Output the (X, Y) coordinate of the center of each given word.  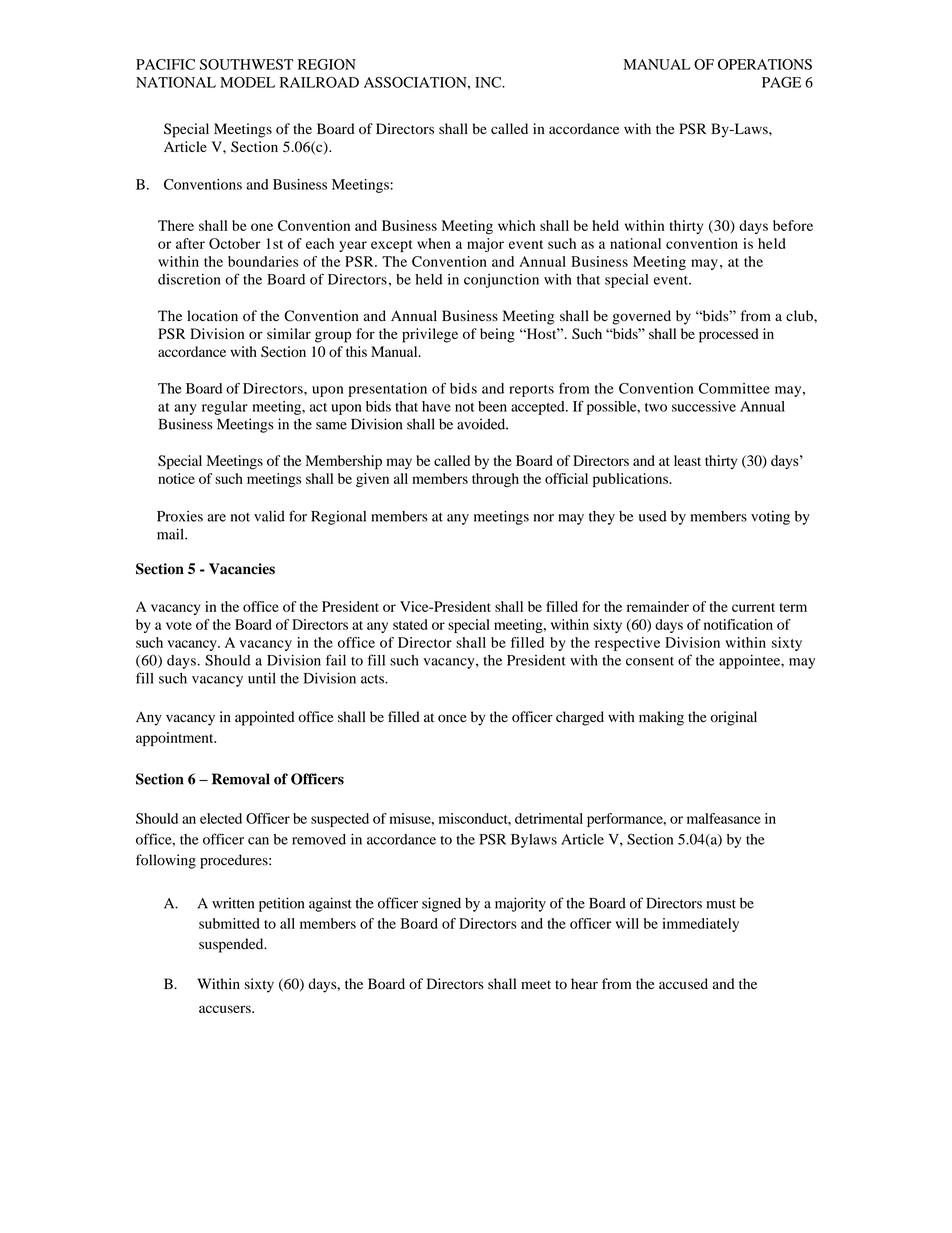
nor (544, 518)
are (216, 518)
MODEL (247, 82)
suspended (232, 945)
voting (770, 517)
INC (489, 82)
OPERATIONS (765, 64)
